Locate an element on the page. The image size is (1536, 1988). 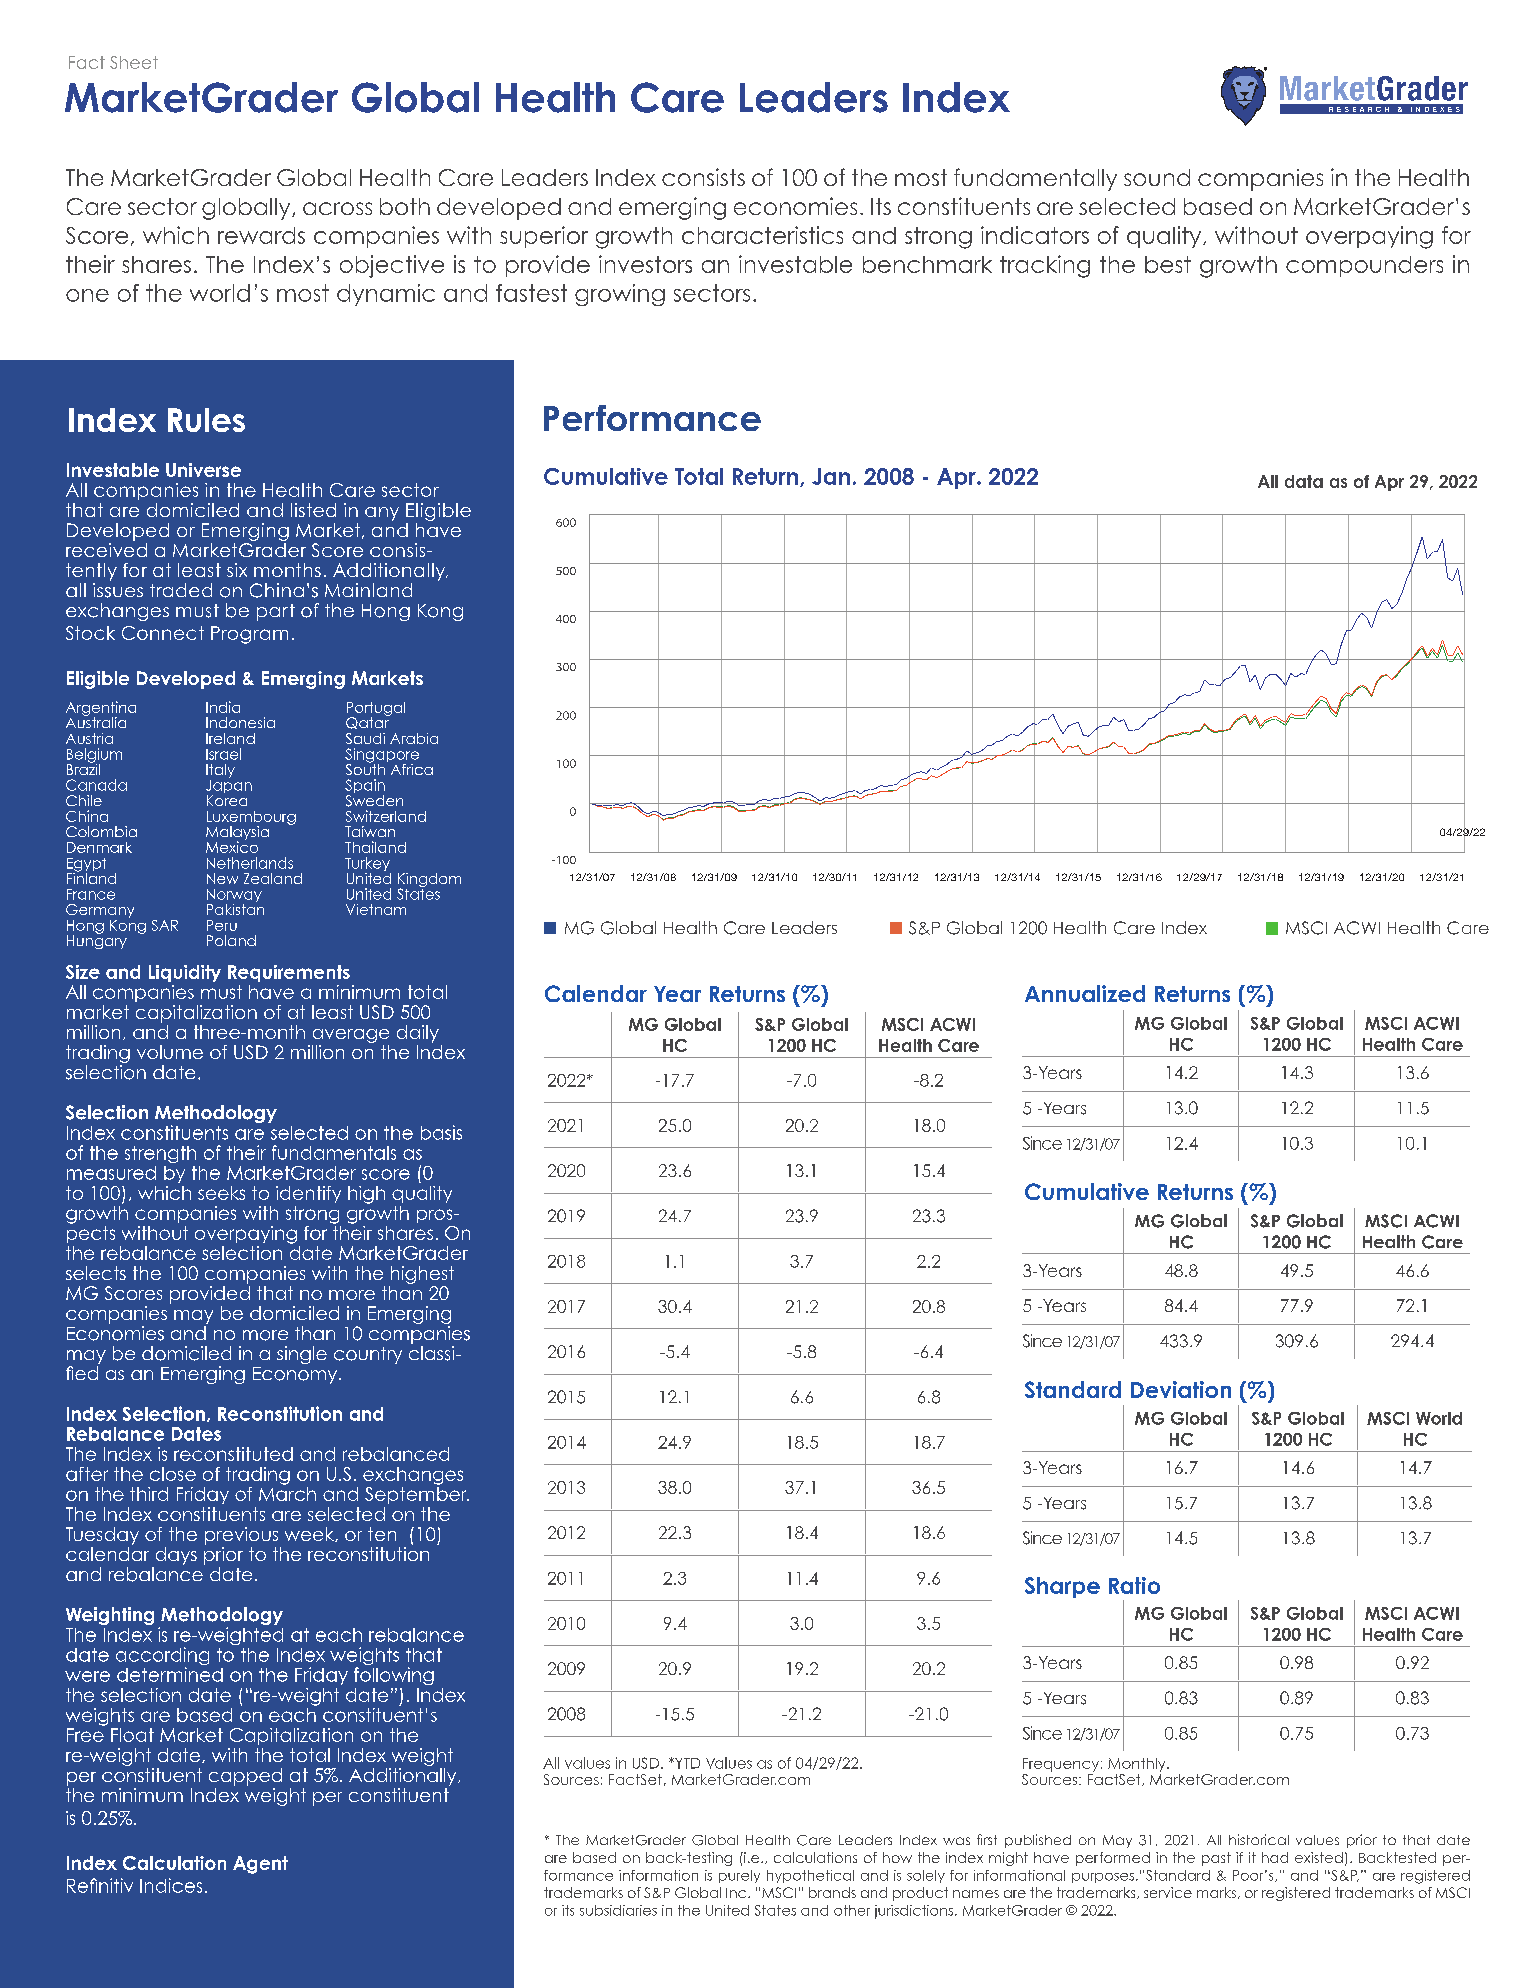
India is located at coordinates (223, 707).
